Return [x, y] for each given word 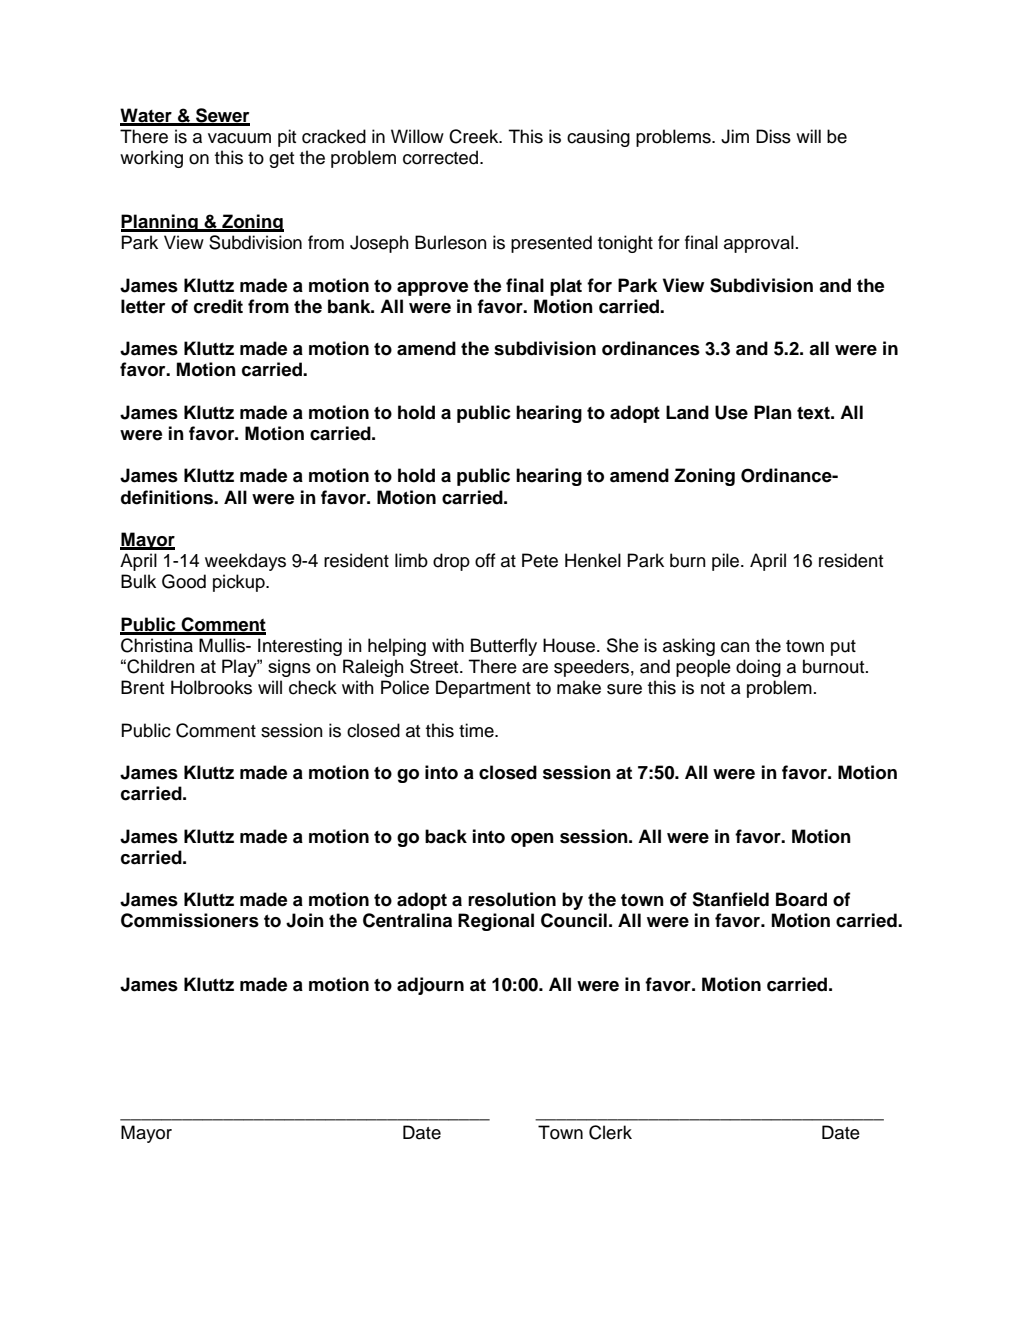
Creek [475, 136]
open [532, 840]
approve [432, 289]
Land [687, 412]
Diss [773, 136]
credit [218, 306]
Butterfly [504, 647]
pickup [240, 583]
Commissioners [190, 920]
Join [305, 920]
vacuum [239, 138]
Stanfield [730, 899]
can [735, 647]
